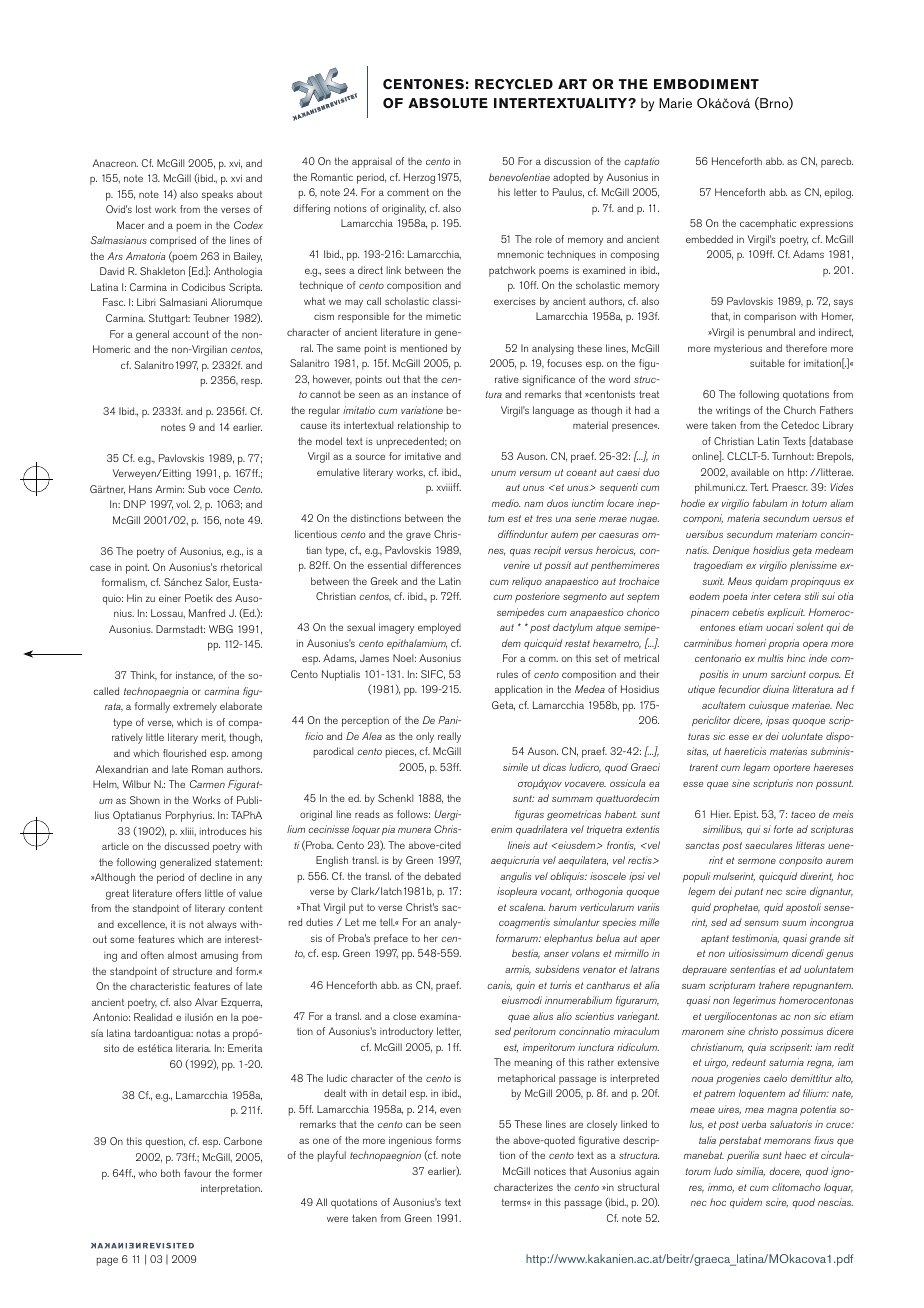 Image resolution: width=924 pixels, height=1308 pixels. What do you see at coordinates (507, 674) in the screenshot?
I see `rules` at bounding box center [507, 674].
